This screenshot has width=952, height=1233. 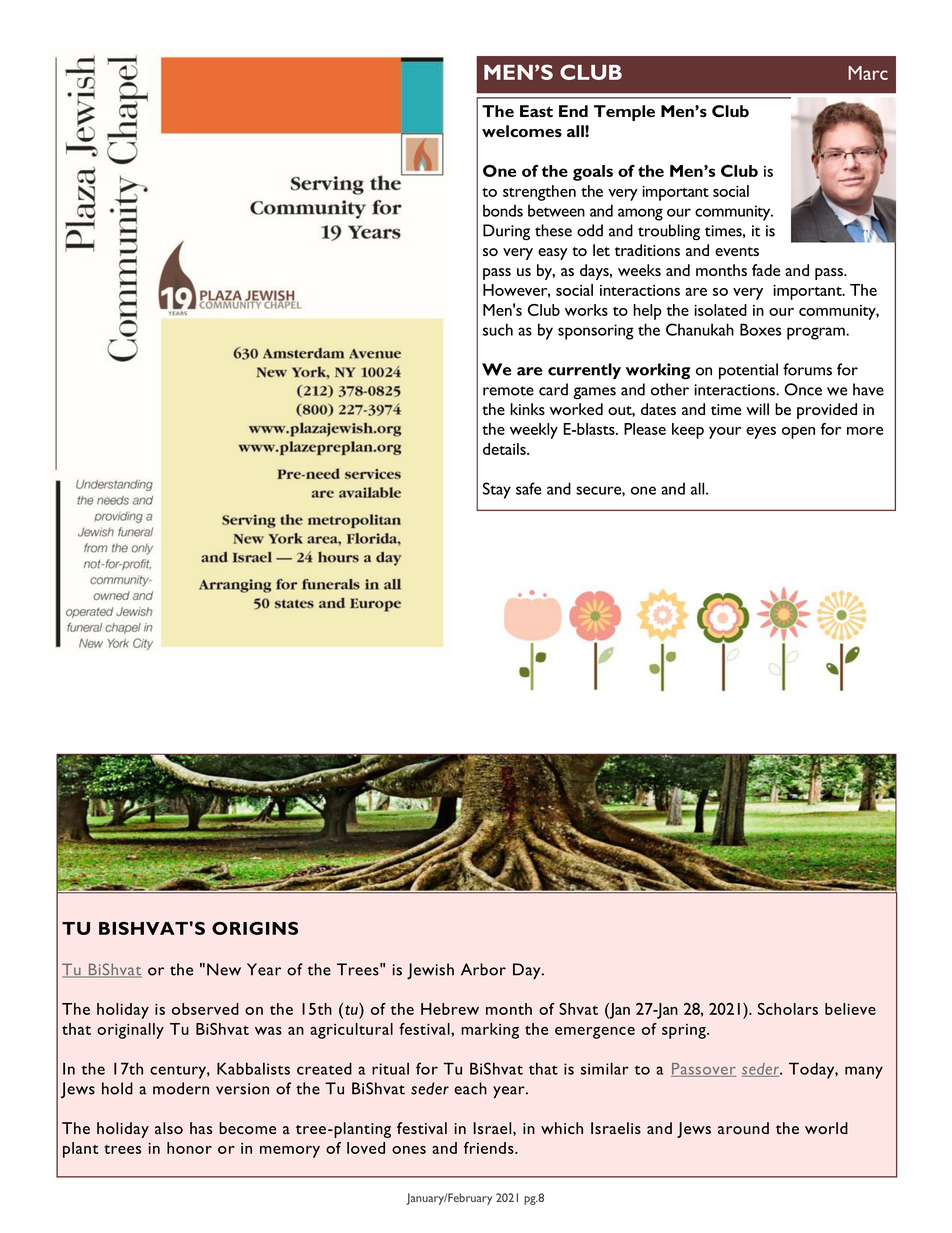 I want to click on around, so click(x=743, y=1128).
